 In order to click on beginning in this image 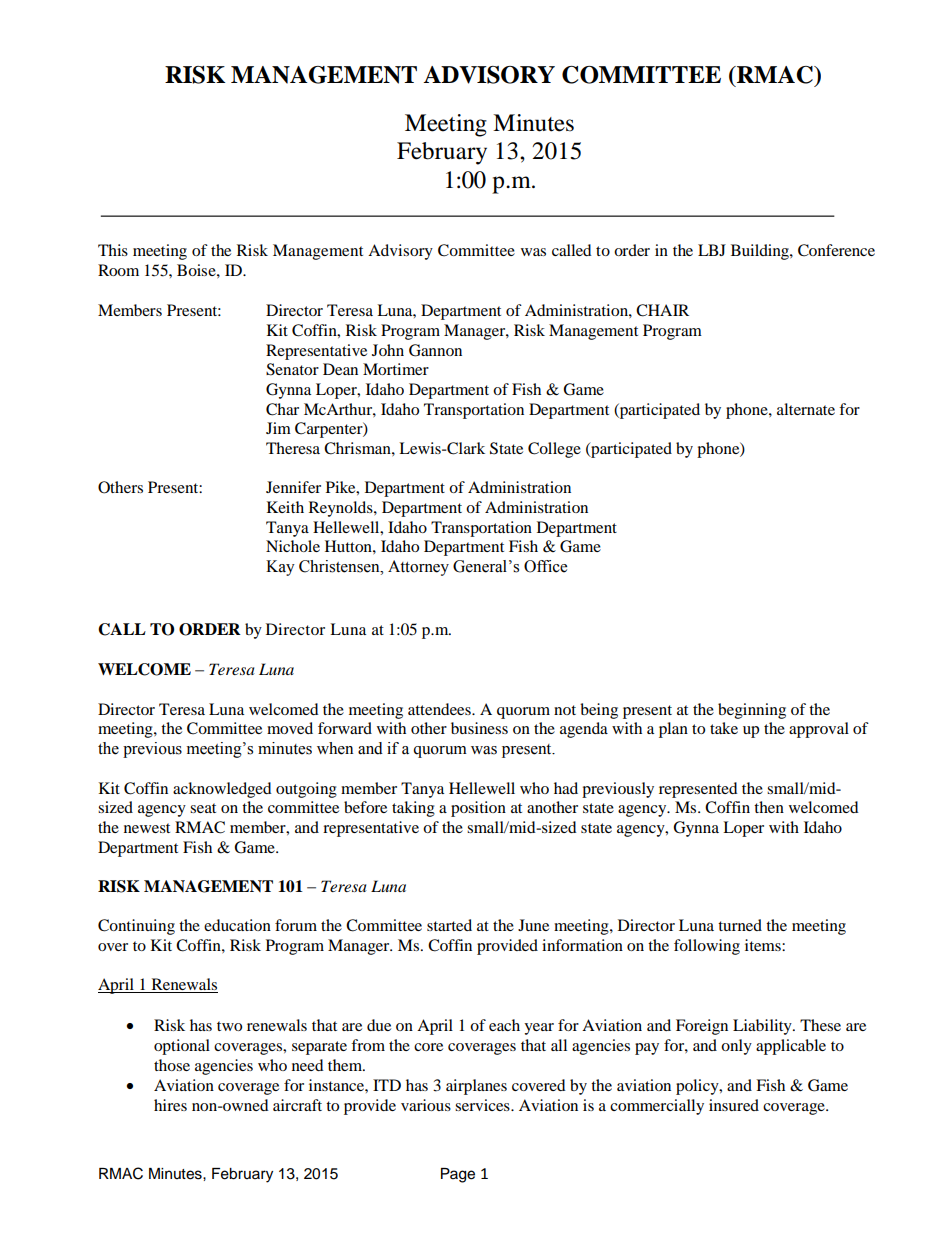, I will do `click(752, 711)`.
